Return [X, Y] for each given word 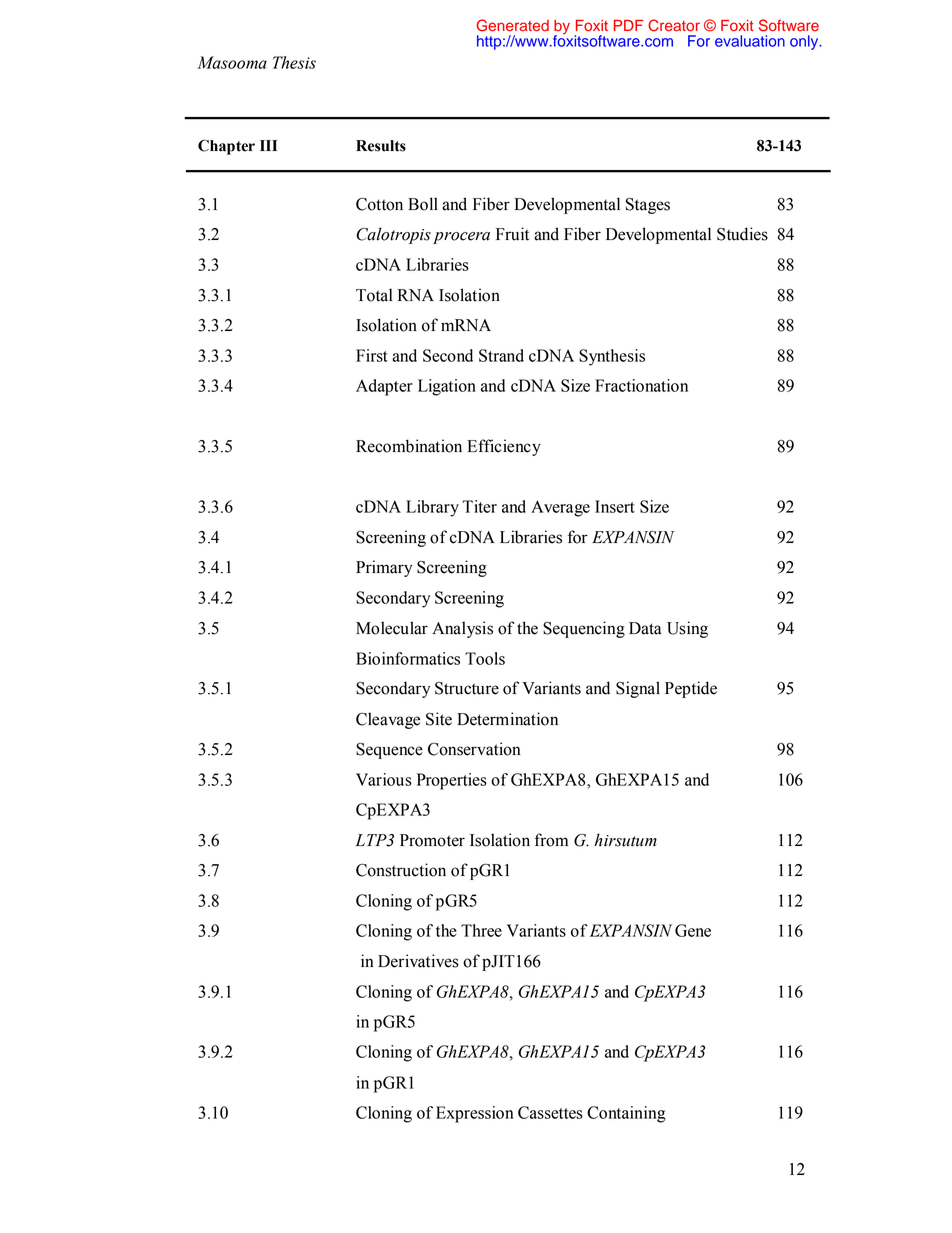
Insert [615, 506]
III [268, 145]
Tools [485, 658]
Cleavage [388, 720]
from [551, 840]
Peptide [691, 689]
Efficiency [504, 447]
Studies [742, 234]
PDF [628, 25]
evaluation [750, 41]
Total [374, 295]
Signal [638, 689]
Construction [401, 870]
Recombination [409, 446]
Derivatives [418, 961]
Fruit [512, 234]
